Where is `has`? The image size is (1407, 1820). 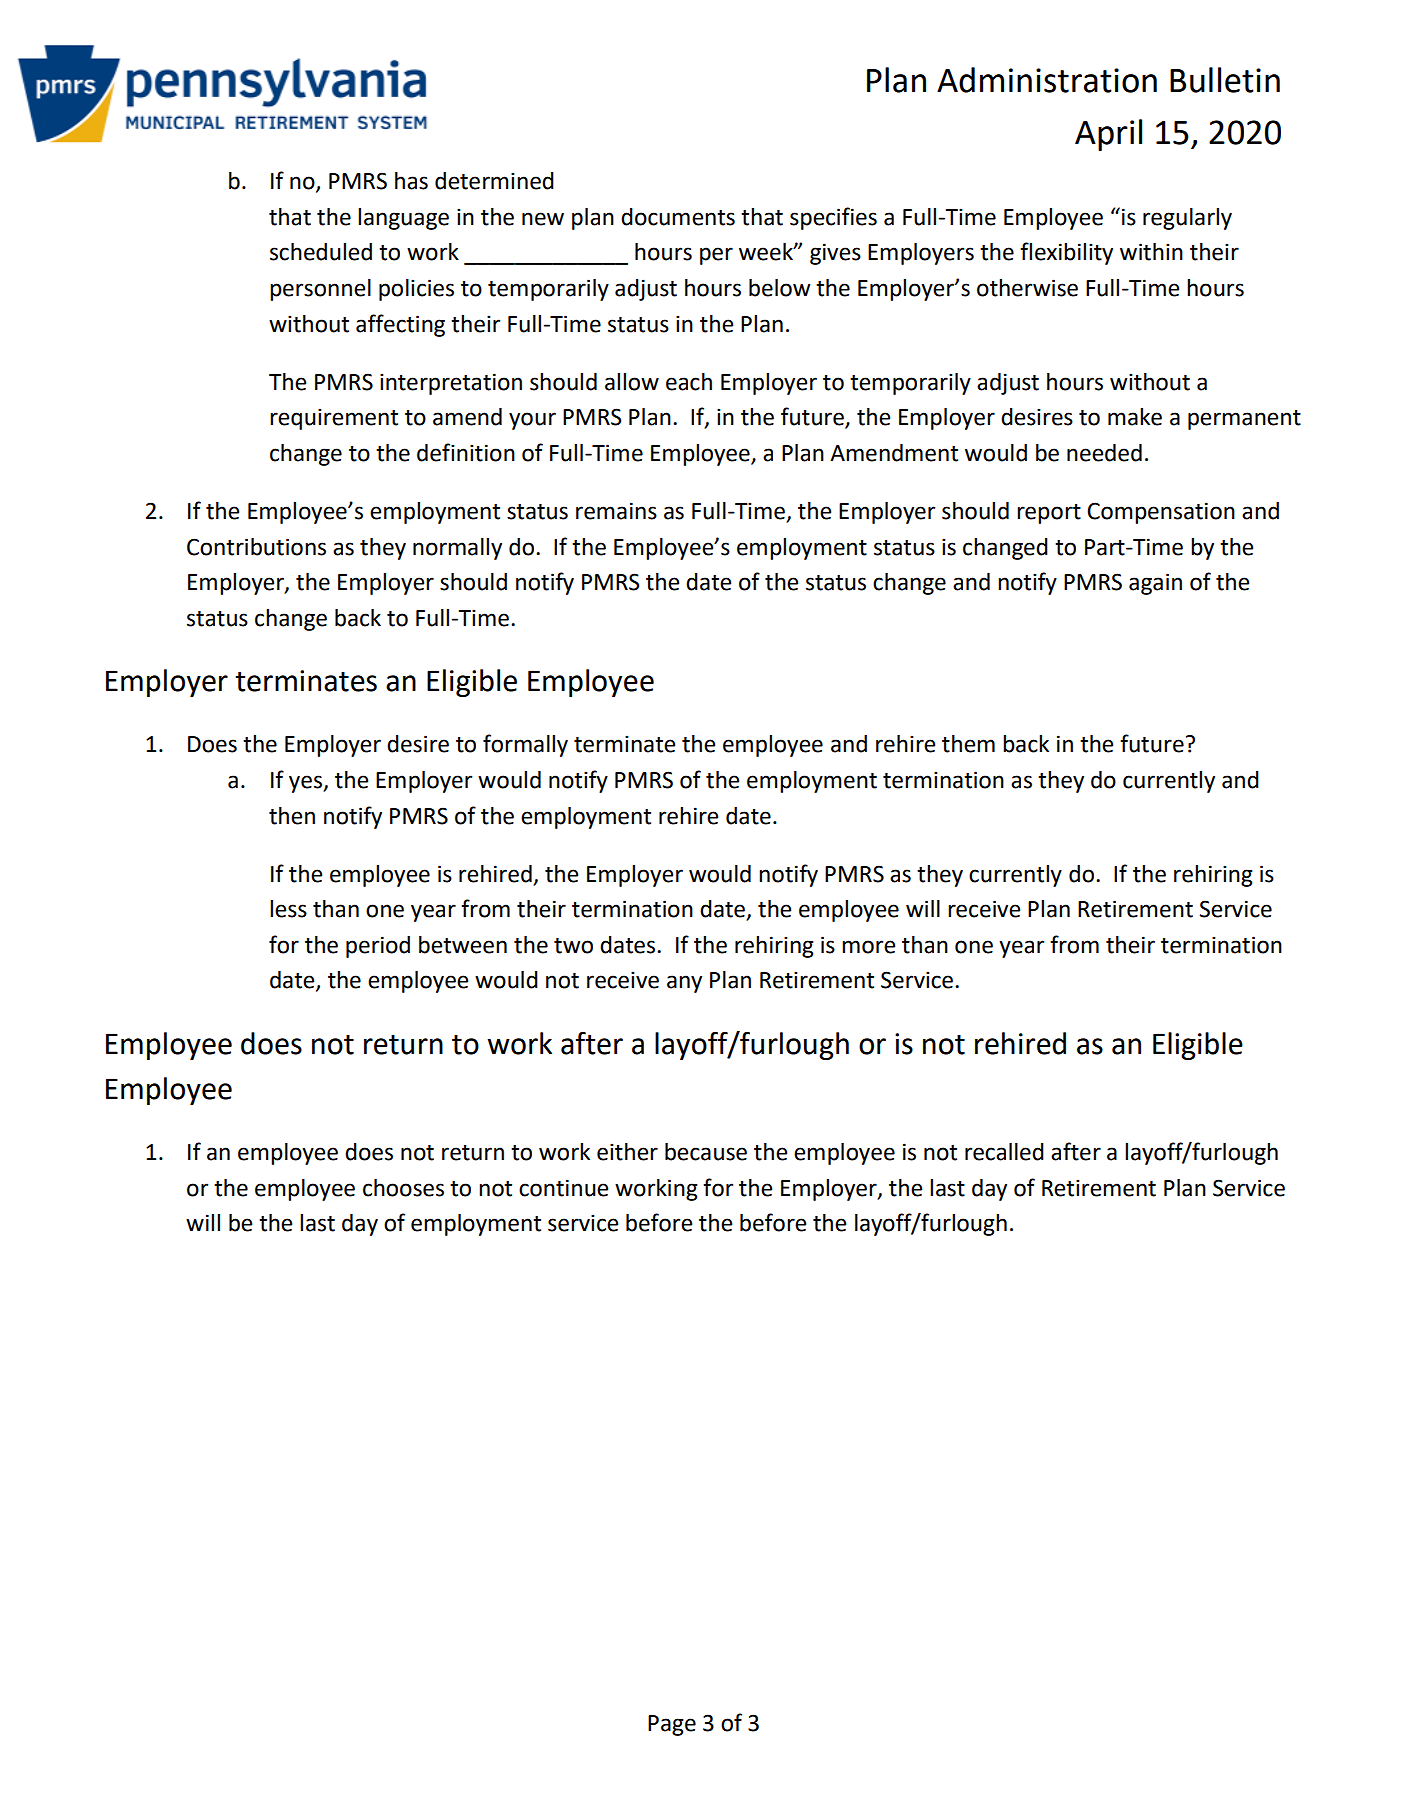
has is located at coordinates (411, 181).
